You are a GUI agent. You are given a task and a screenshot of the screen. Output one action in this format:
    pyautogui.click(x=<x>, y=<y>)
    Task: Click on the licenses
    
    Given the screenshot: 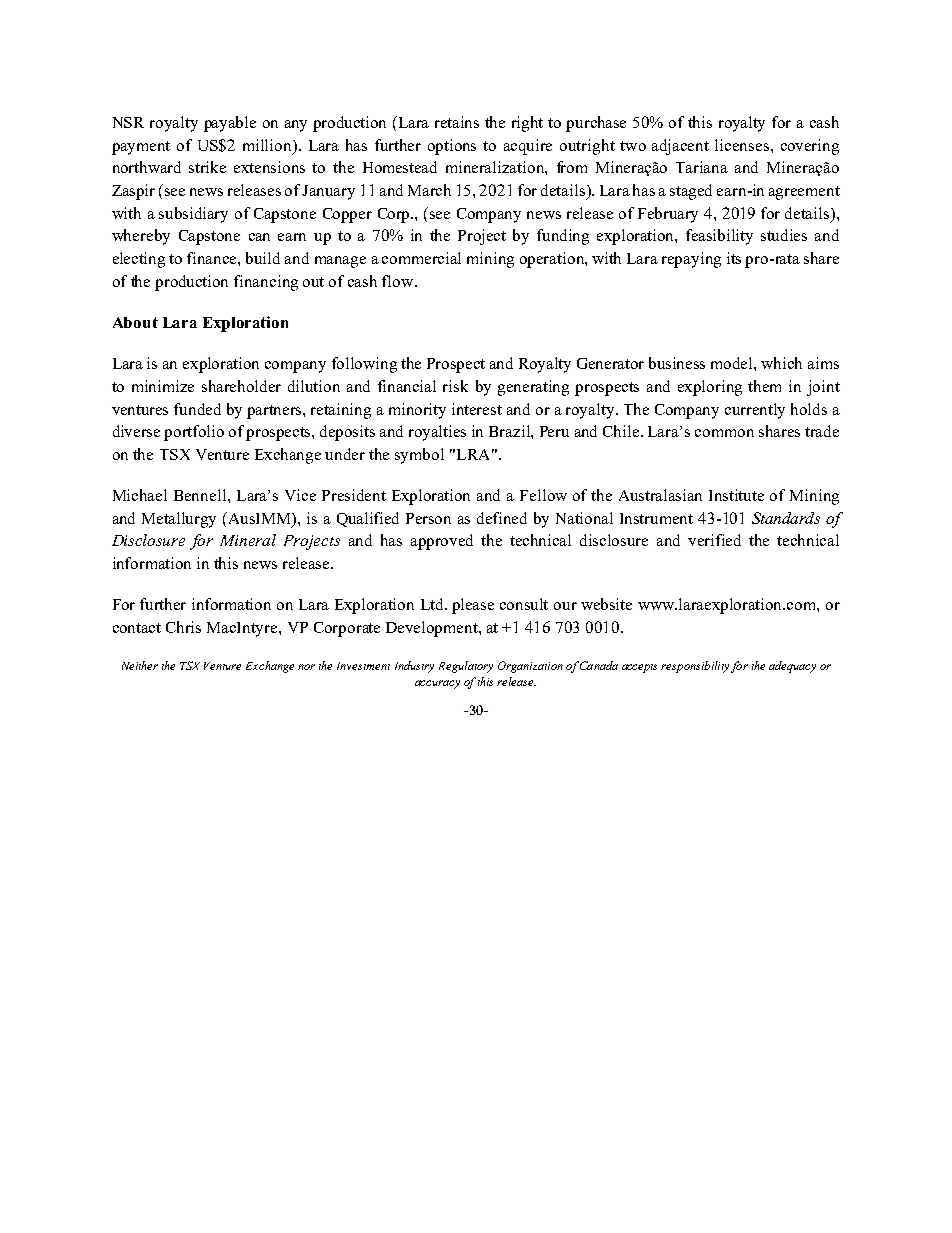 What is the action you would take?
    pyautogui.click(x=742, y=145)
